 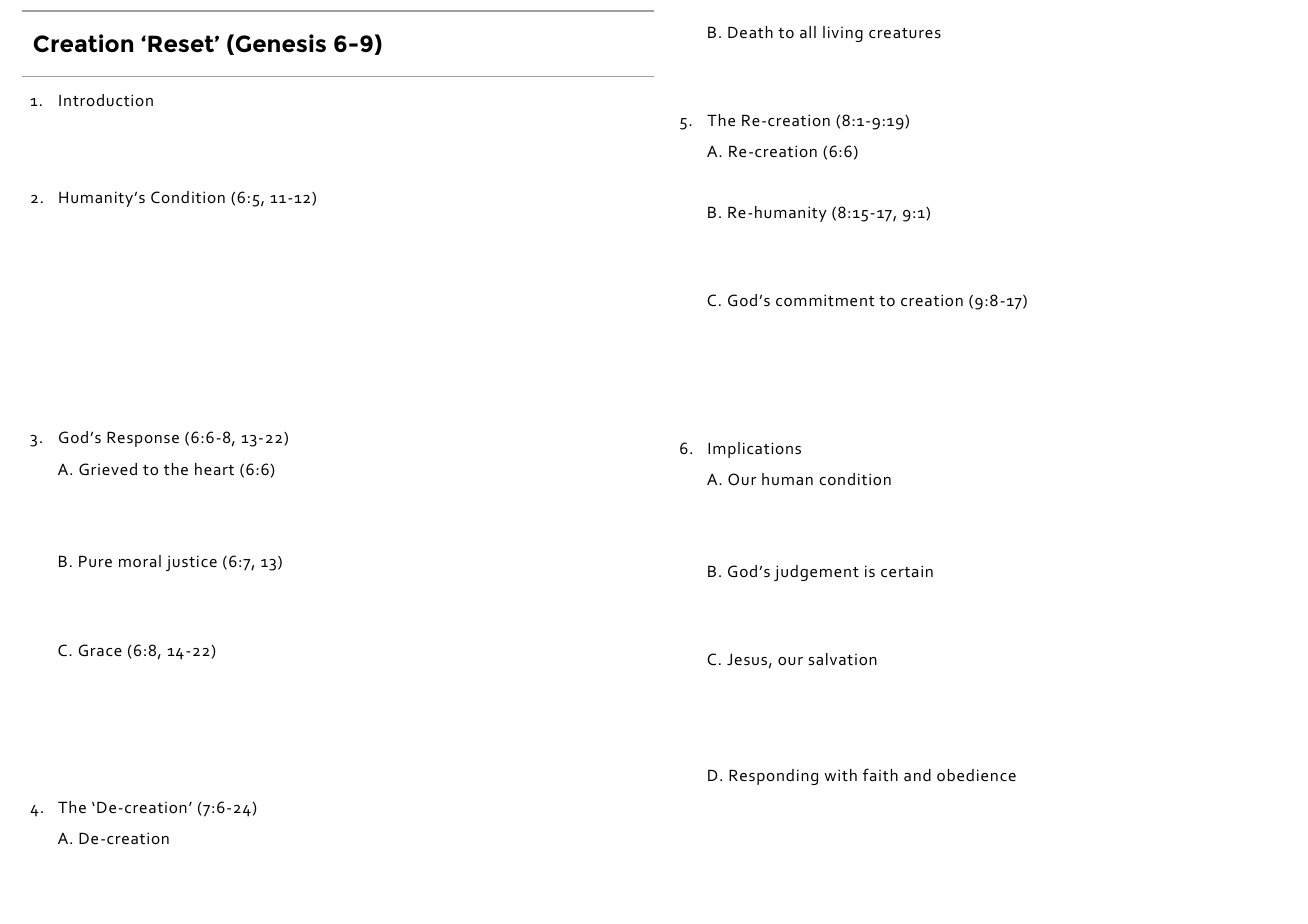 What do you see at coordinates (825, 300) in the page?
I see `commitment` at bounding box center [825, 300].
